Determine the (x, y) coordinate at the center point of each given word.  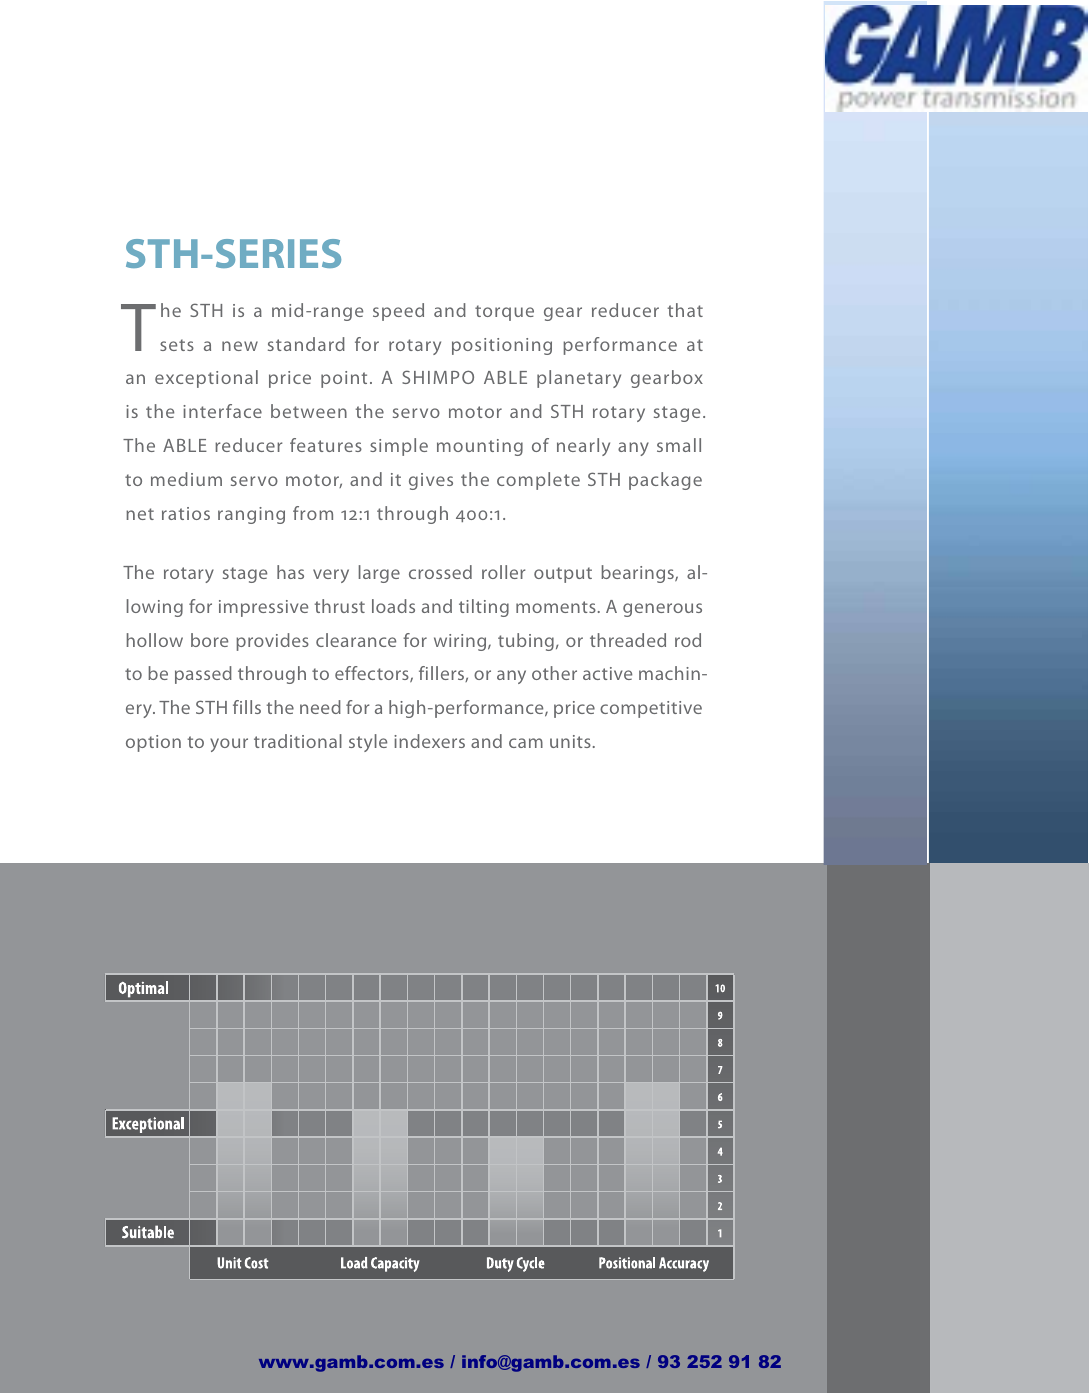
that (685, 310)
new (240, 346)
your (229, 745)
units (570, 741)
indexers (429, 741)
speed (398, 312)
